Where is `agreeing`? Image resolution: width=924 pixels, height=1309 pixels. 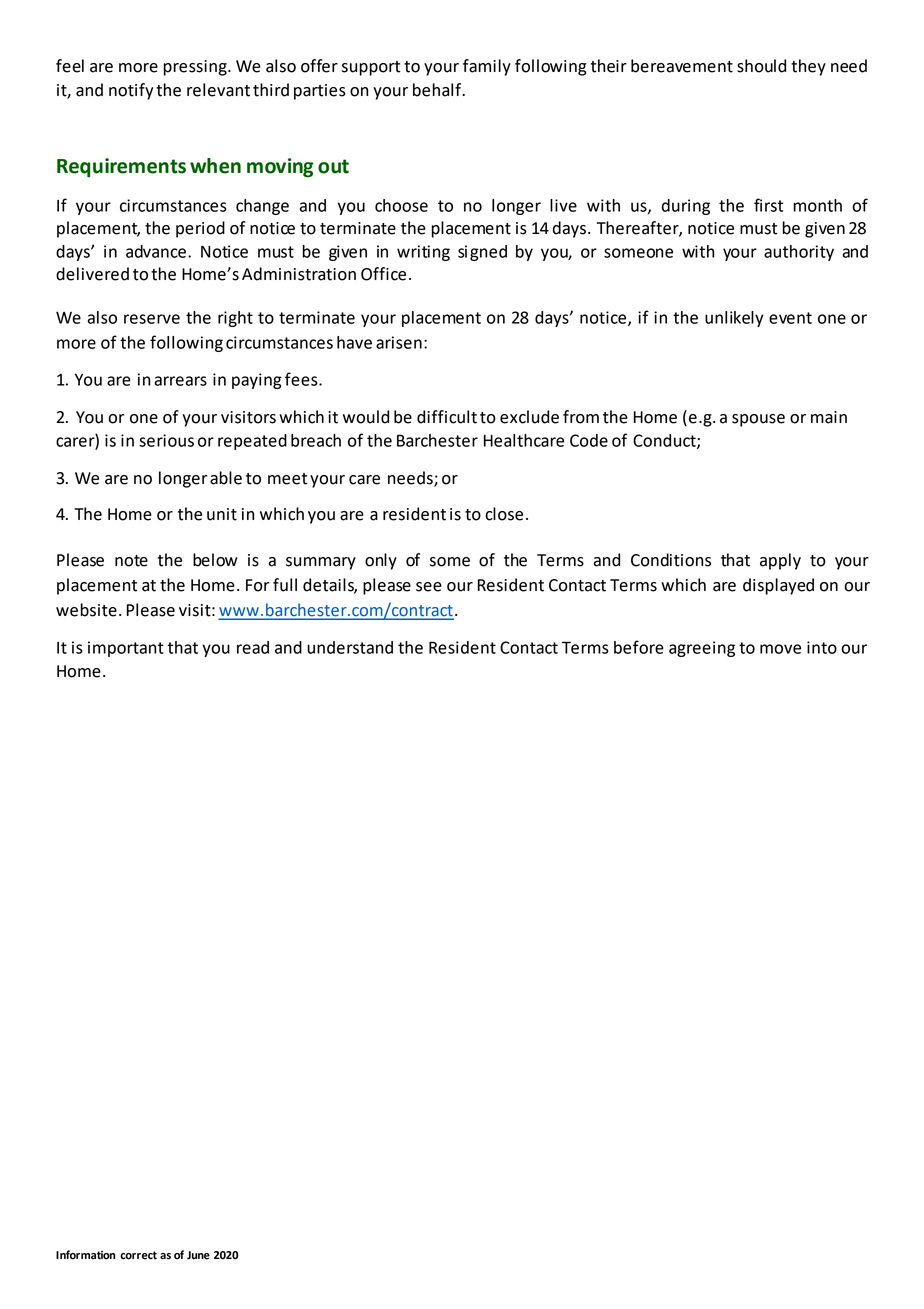
agreeing is located at coordinates (702, 649).
